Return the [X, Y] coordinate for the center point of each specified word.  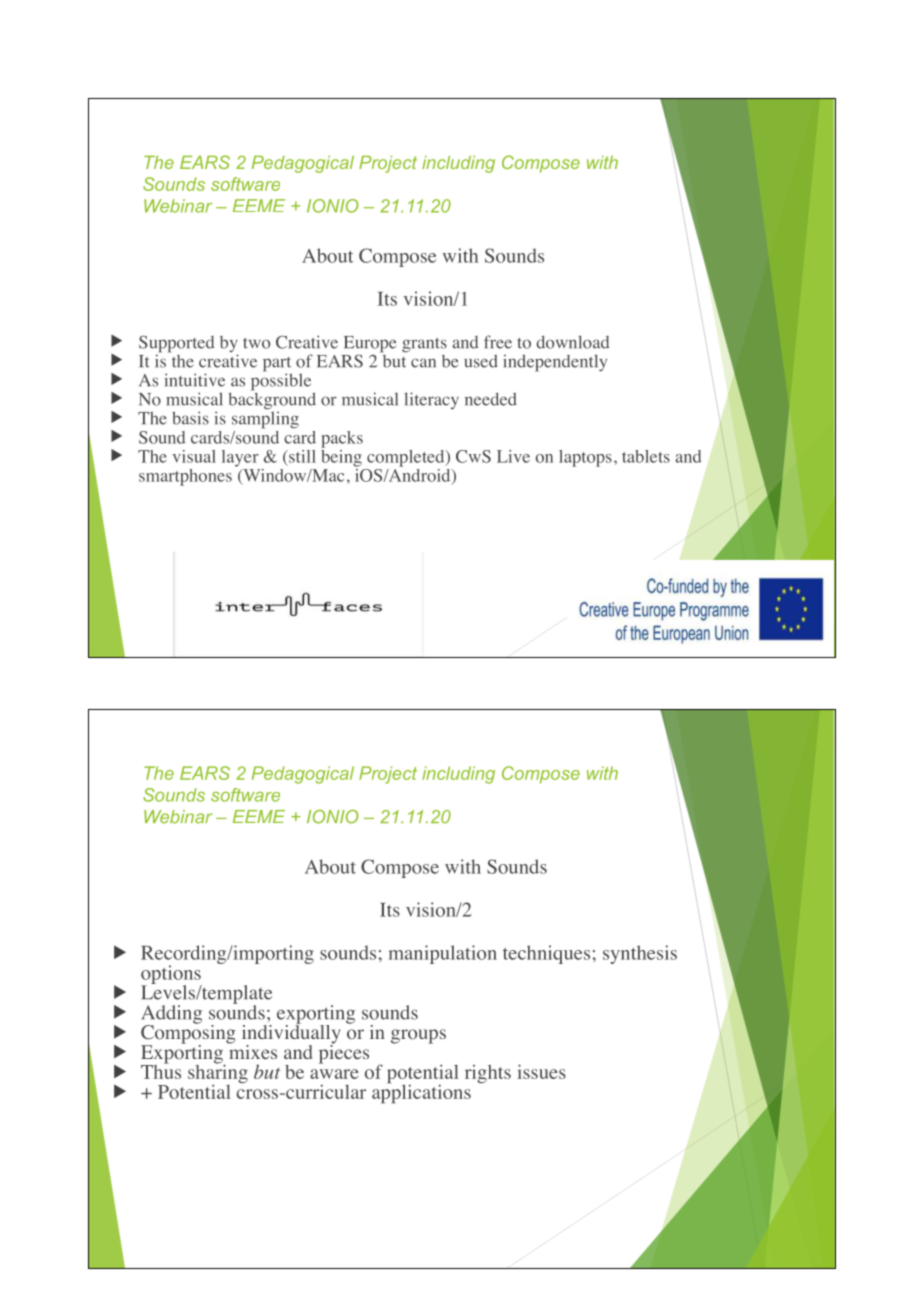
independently [555, 363]
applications [421, 1093]
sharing [218, 1074]
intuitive [195, 380]
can [423, 363]
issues [541, 1071]
